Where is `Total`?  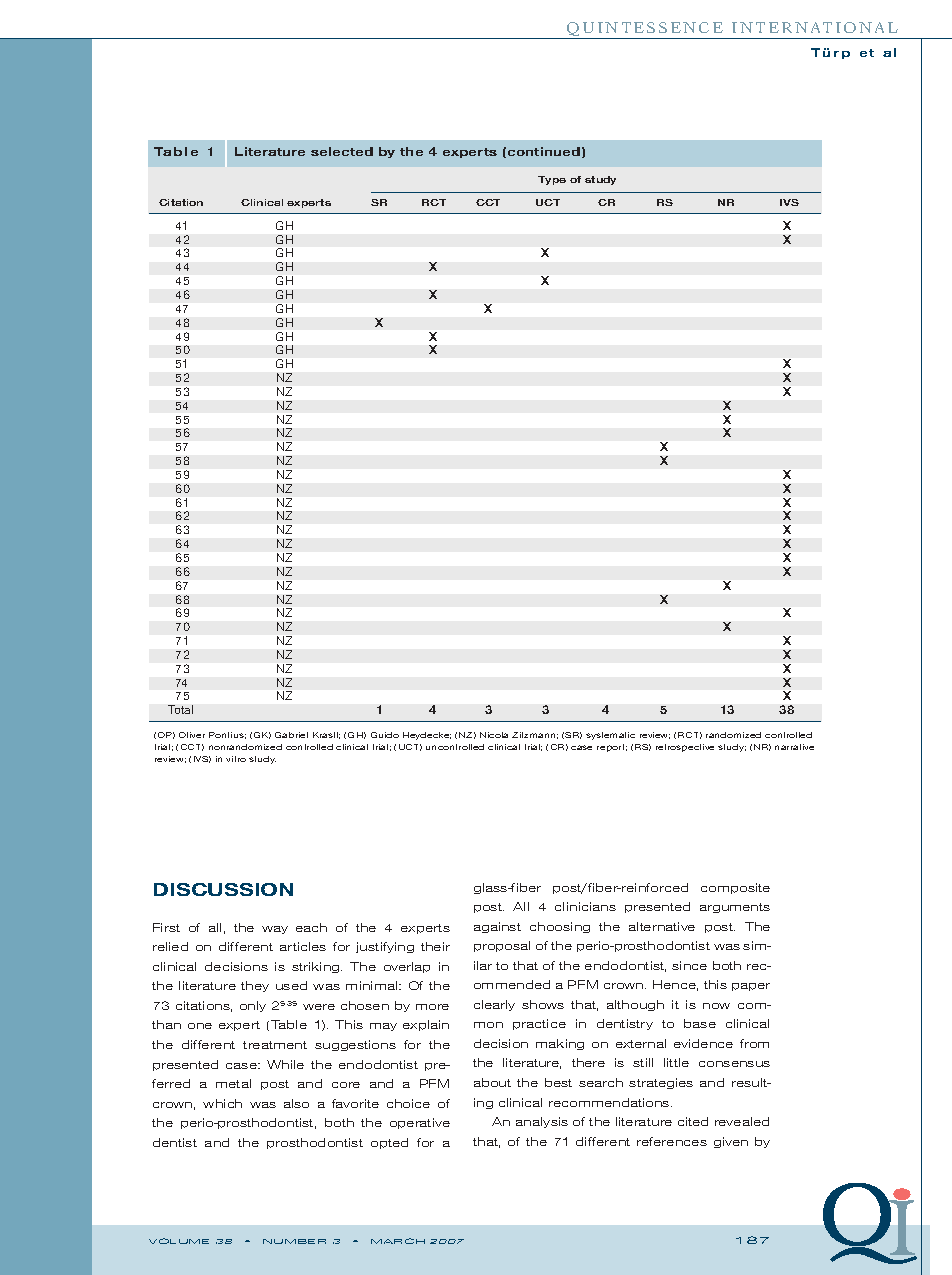
Total is located at coordinates (180, 709).
